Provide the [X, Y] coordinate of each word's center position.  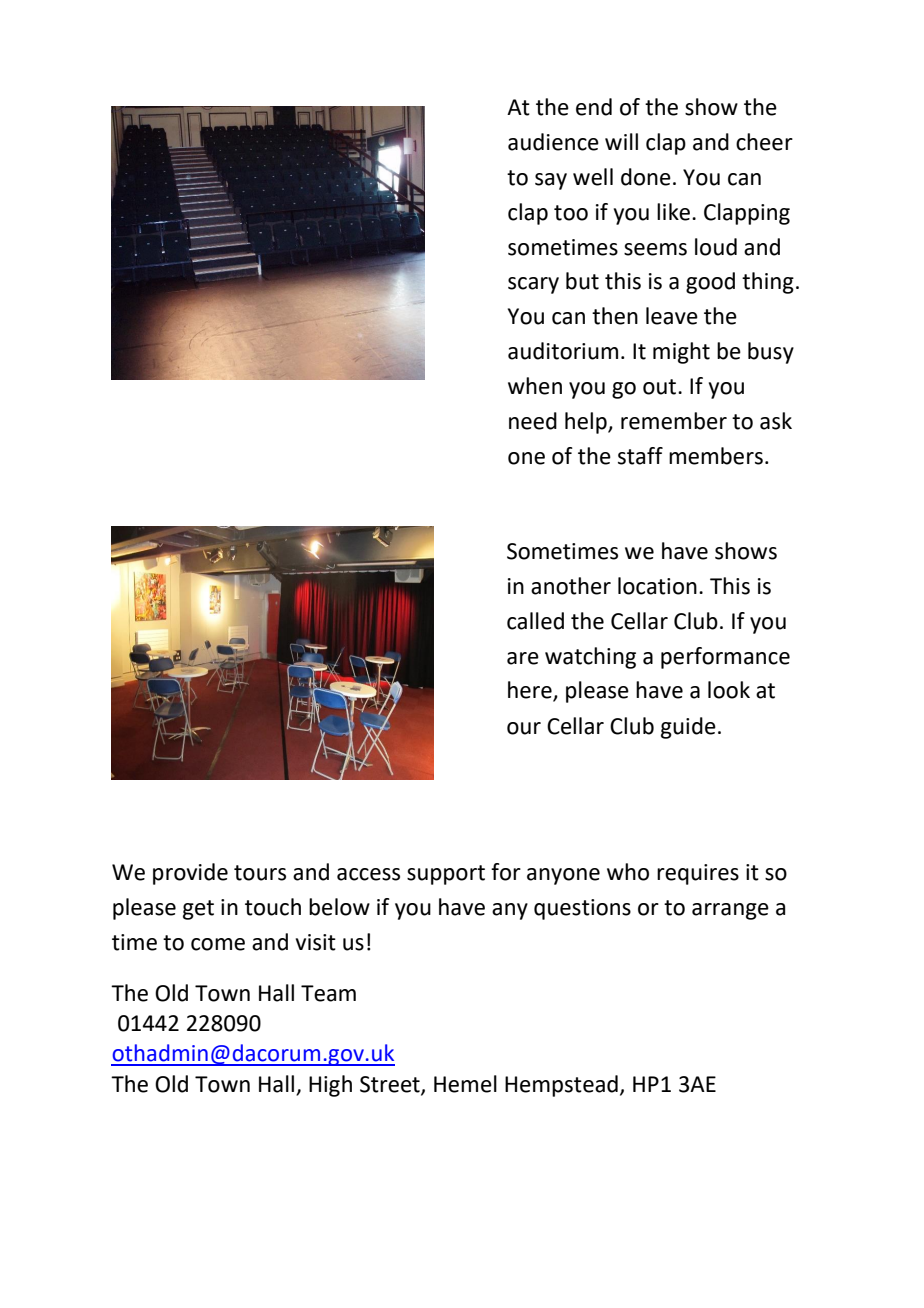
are [523, 658]
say [551, 181]
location [657, 586]
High [330, 1086]
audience [553, 142]
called [535, 621]
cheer [764, 142]
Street [391, 1085]
